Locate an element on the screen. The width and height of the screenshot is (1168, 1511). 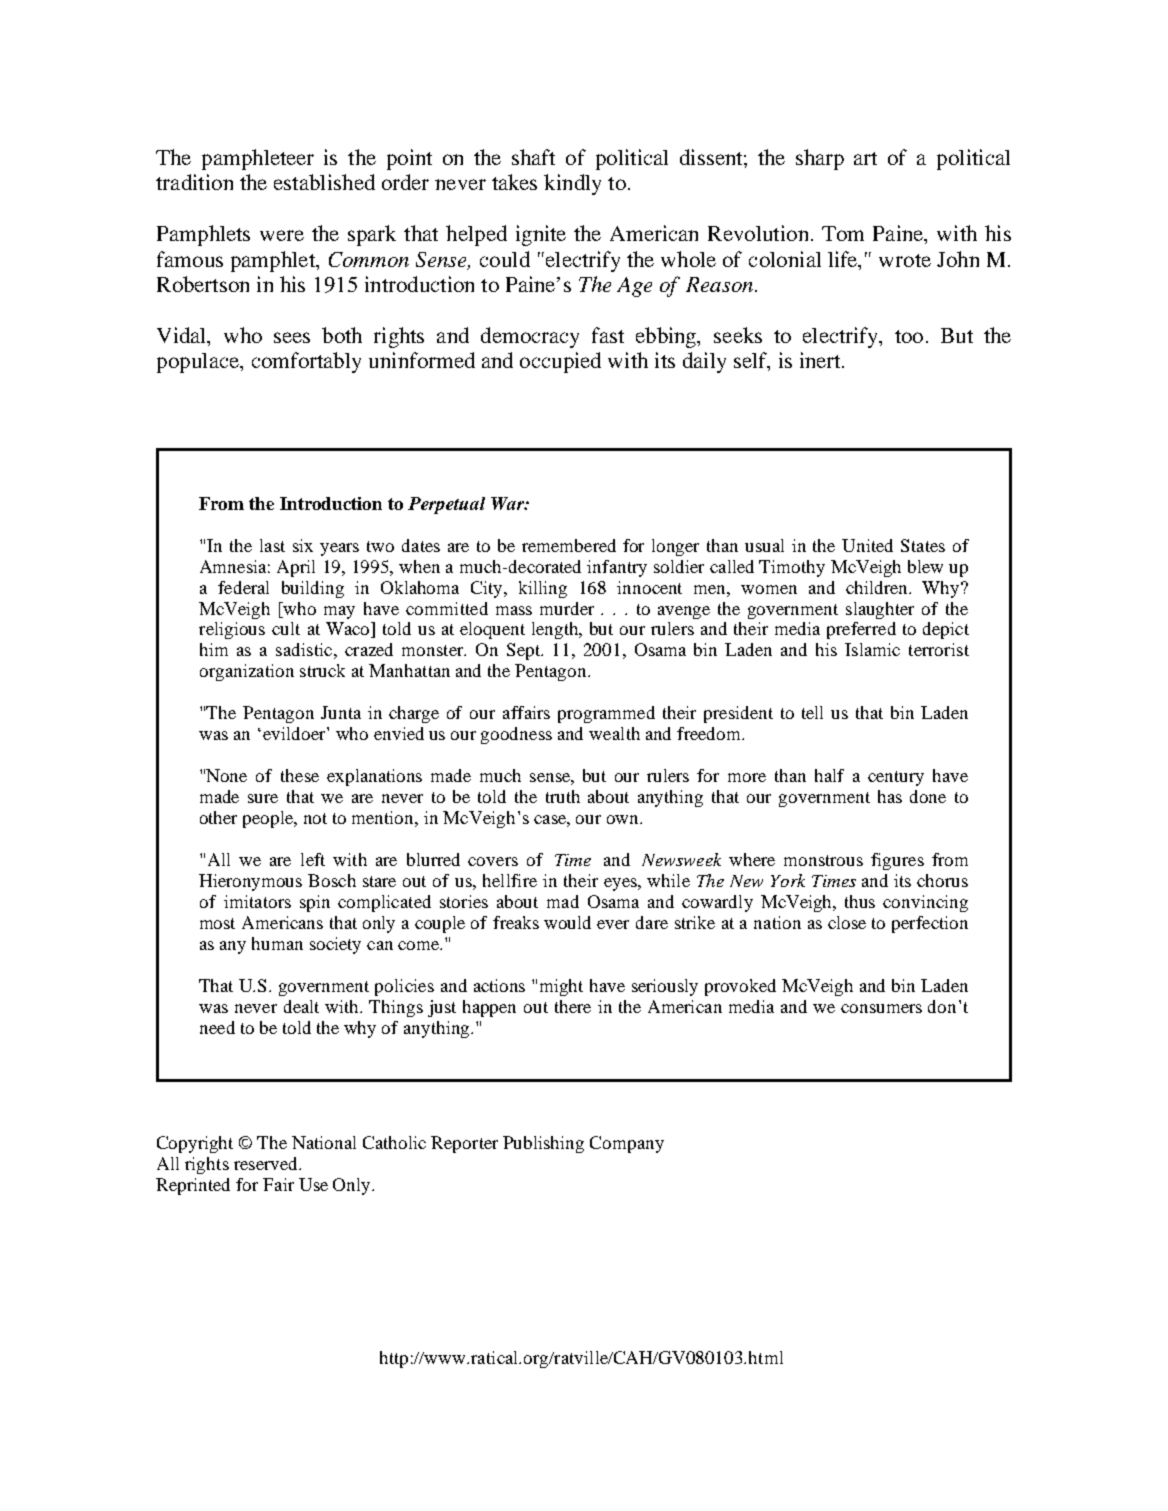
reserved is located at coordinates (267, 1163).
